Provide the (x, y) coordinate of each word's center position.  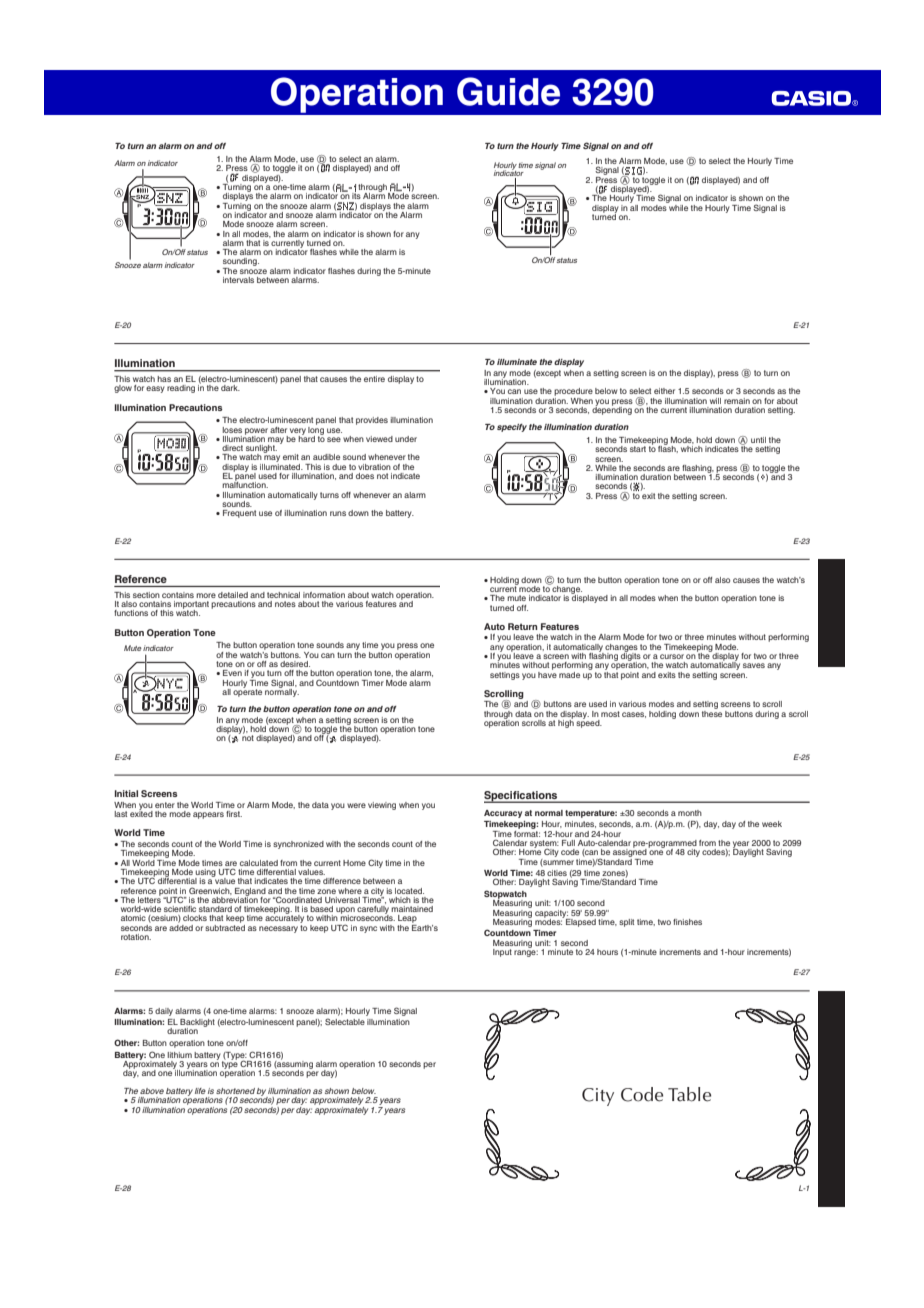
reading (181, 389)
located (409, 891)
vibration (374, 467)
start (638, 449)
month (690, 813)
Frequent (239, 514)
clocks (195, 918)
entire (374, 379)
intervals (238, 280)
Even (232, 673)
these (712, 712)
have (547, 673)
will (715, 401)
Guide (508, 91)
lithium (180, 1055)
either (664, 391)
